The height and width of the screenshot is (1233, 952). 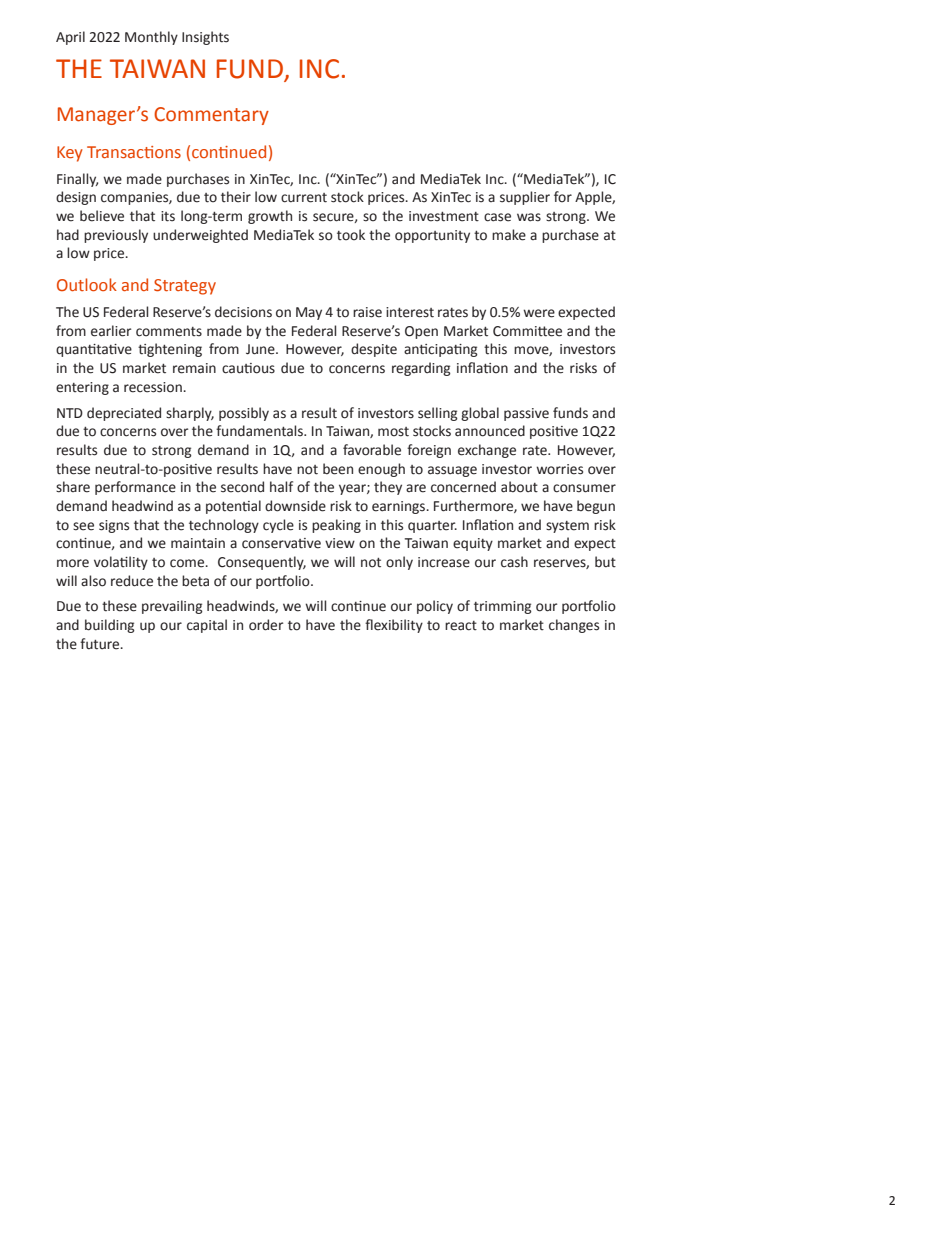 I want to click on been, so click(x=338, y=469).
